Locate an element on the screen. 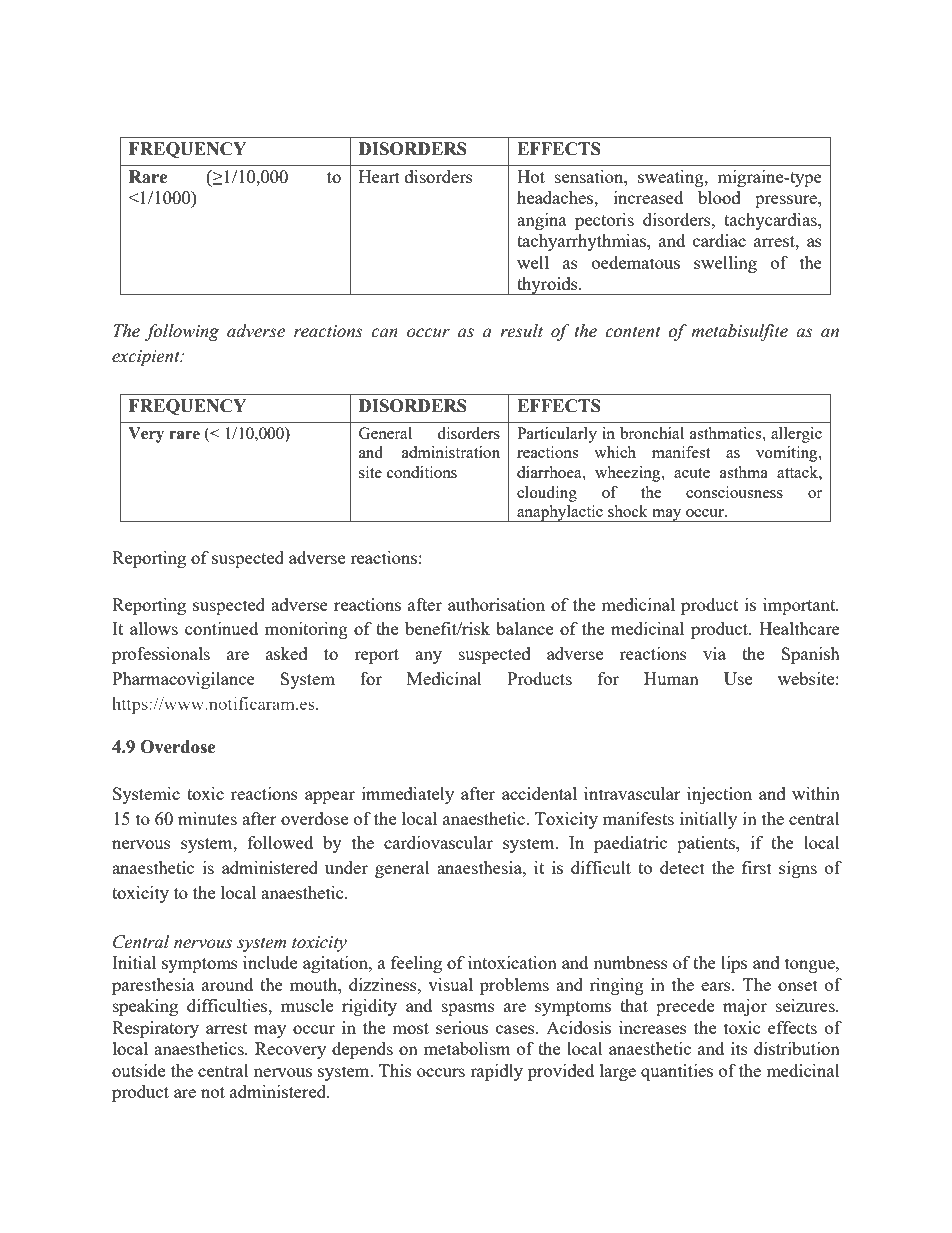 This screenshot has width=952, height=1233. Hot is located at coordinates (531, 176).
